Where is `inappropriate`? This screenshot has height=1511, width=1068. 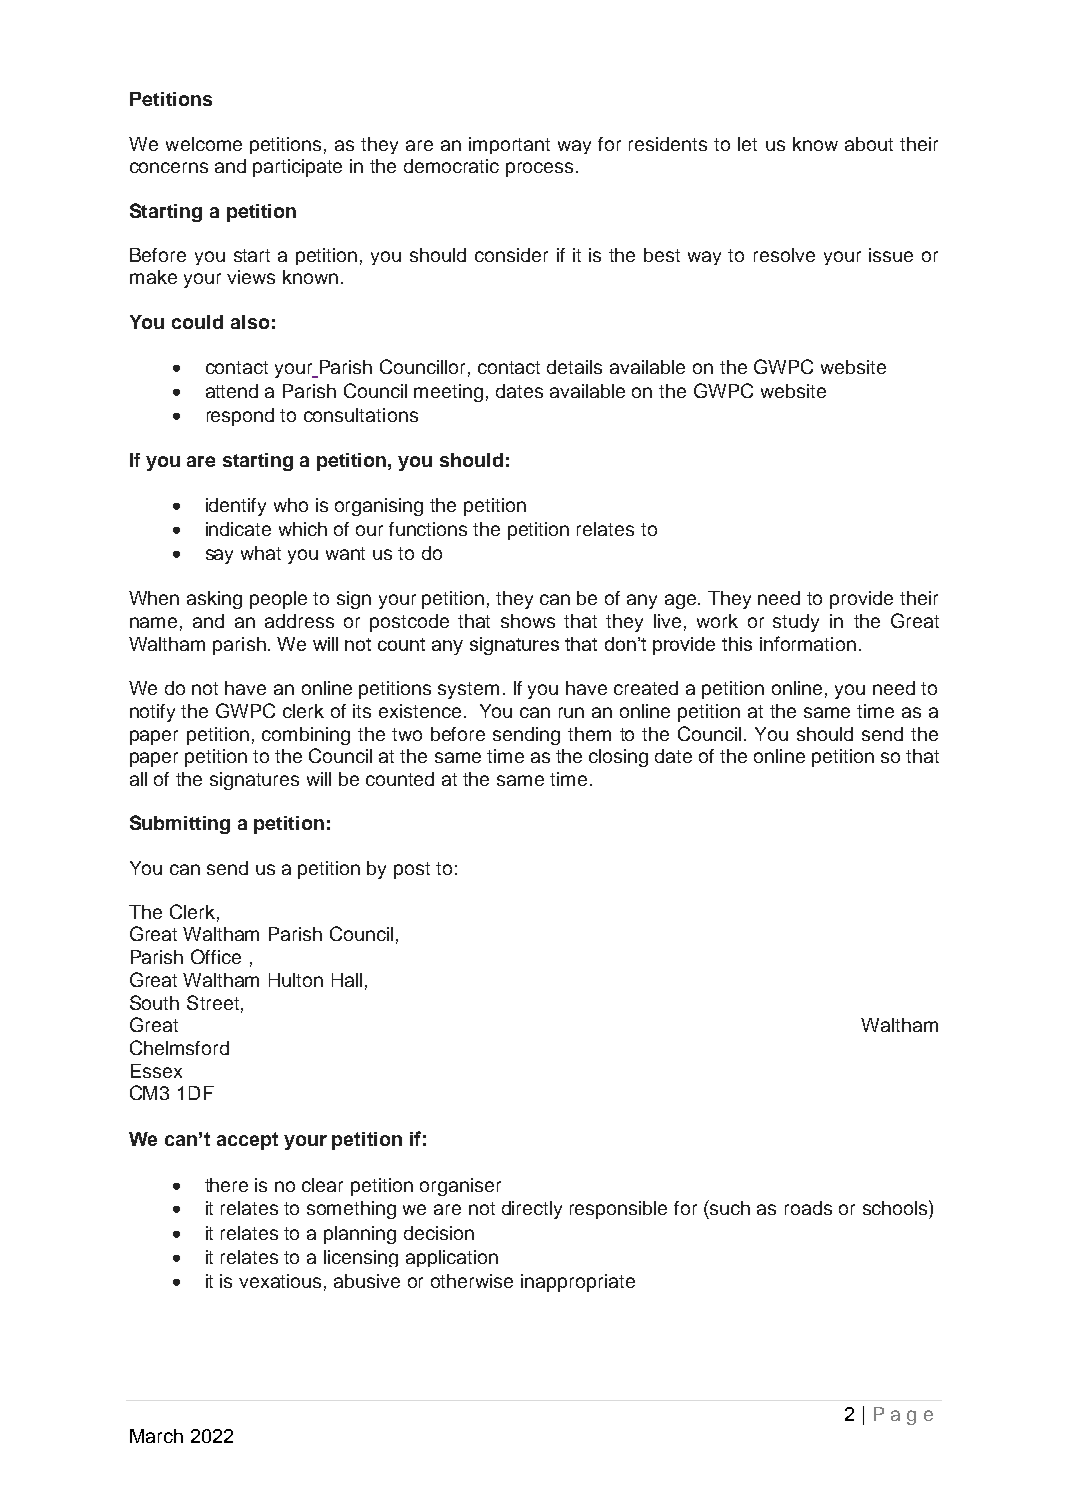 inappropriate is located at coordinates (578, 1283).
